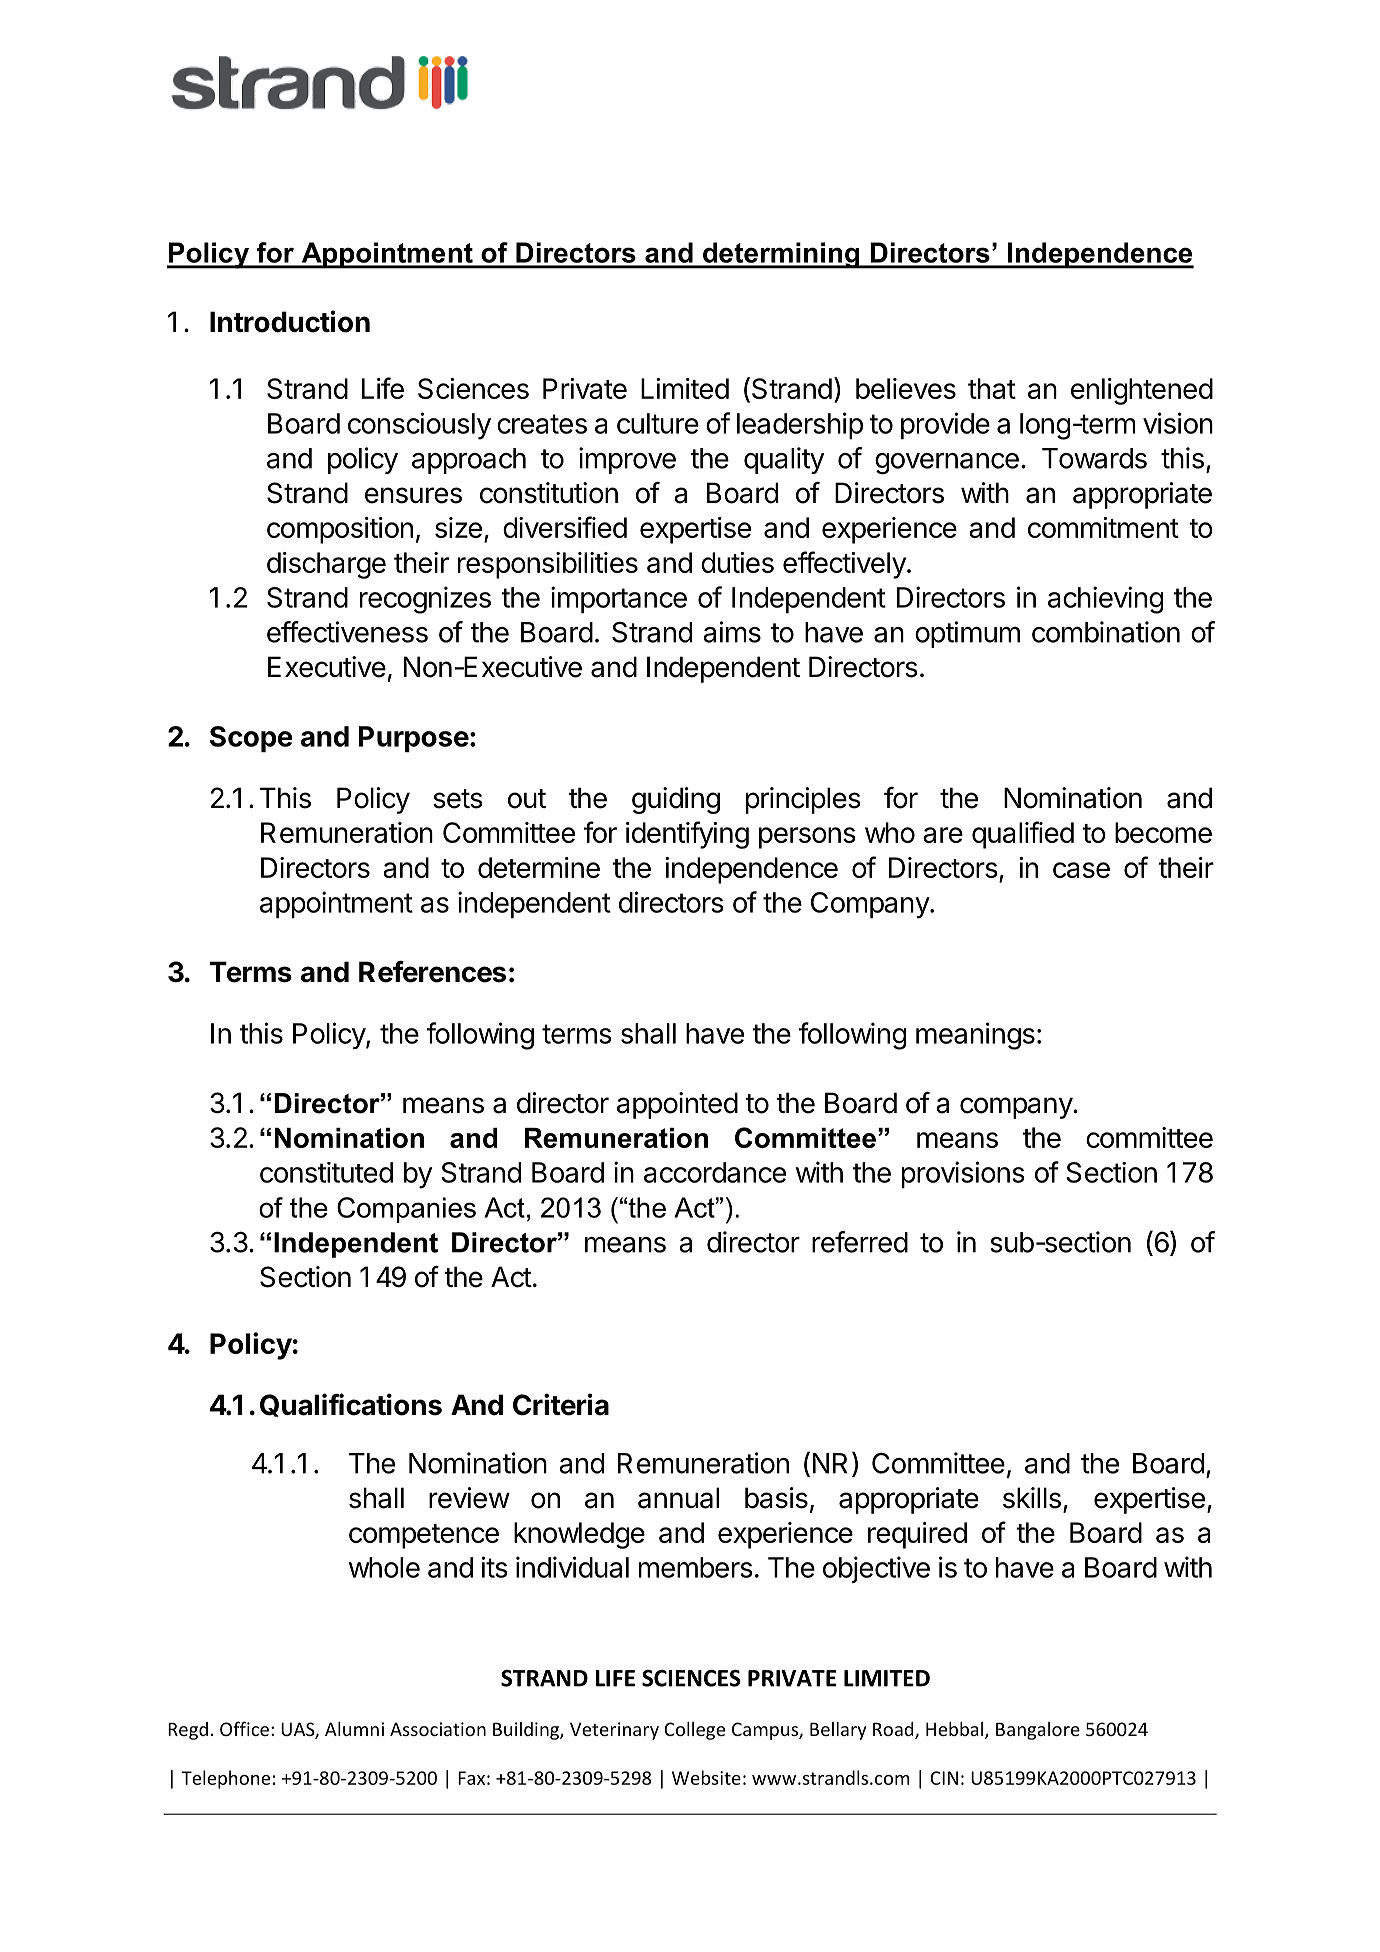 This screenshot has width=1380, height=1952. What do you see at coordinates (354, 1729) in the screenshot?
I see `Alumni` at bounding box center [354, 1729].
